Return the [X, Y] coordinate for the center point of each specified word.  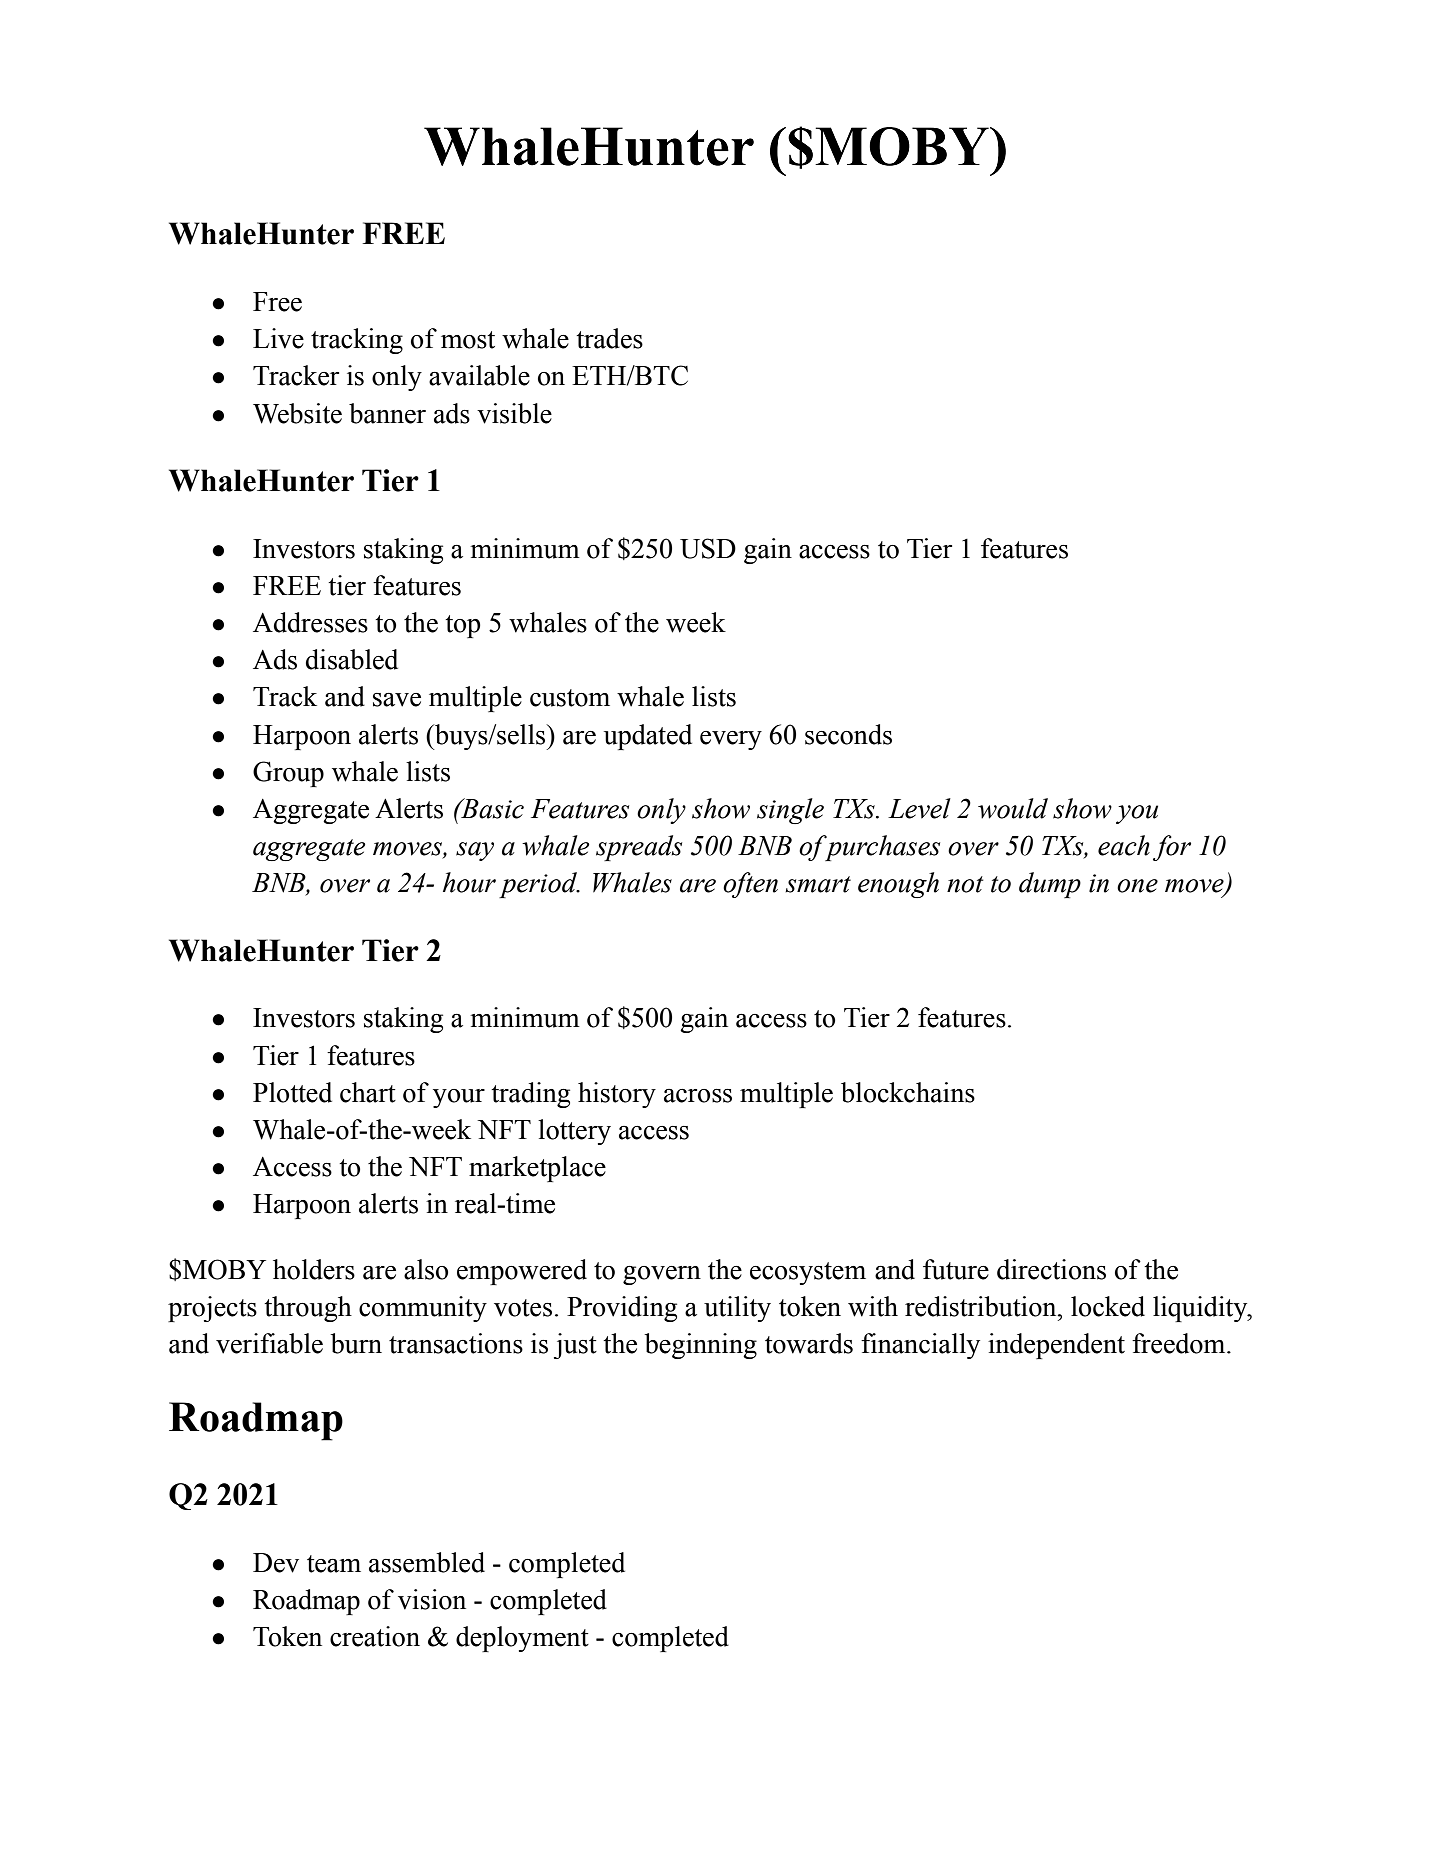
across [698, 1096]
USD [708, 548]
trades [609, 338]
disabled [352, 659]
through [308, 1309]
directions [1051, 1269]
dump [1050, 885]
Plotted [292, 1092]
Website [297, 413]
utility [737, 1309]
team [334, 1564]
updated [648, 737]
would [1013, 808]
